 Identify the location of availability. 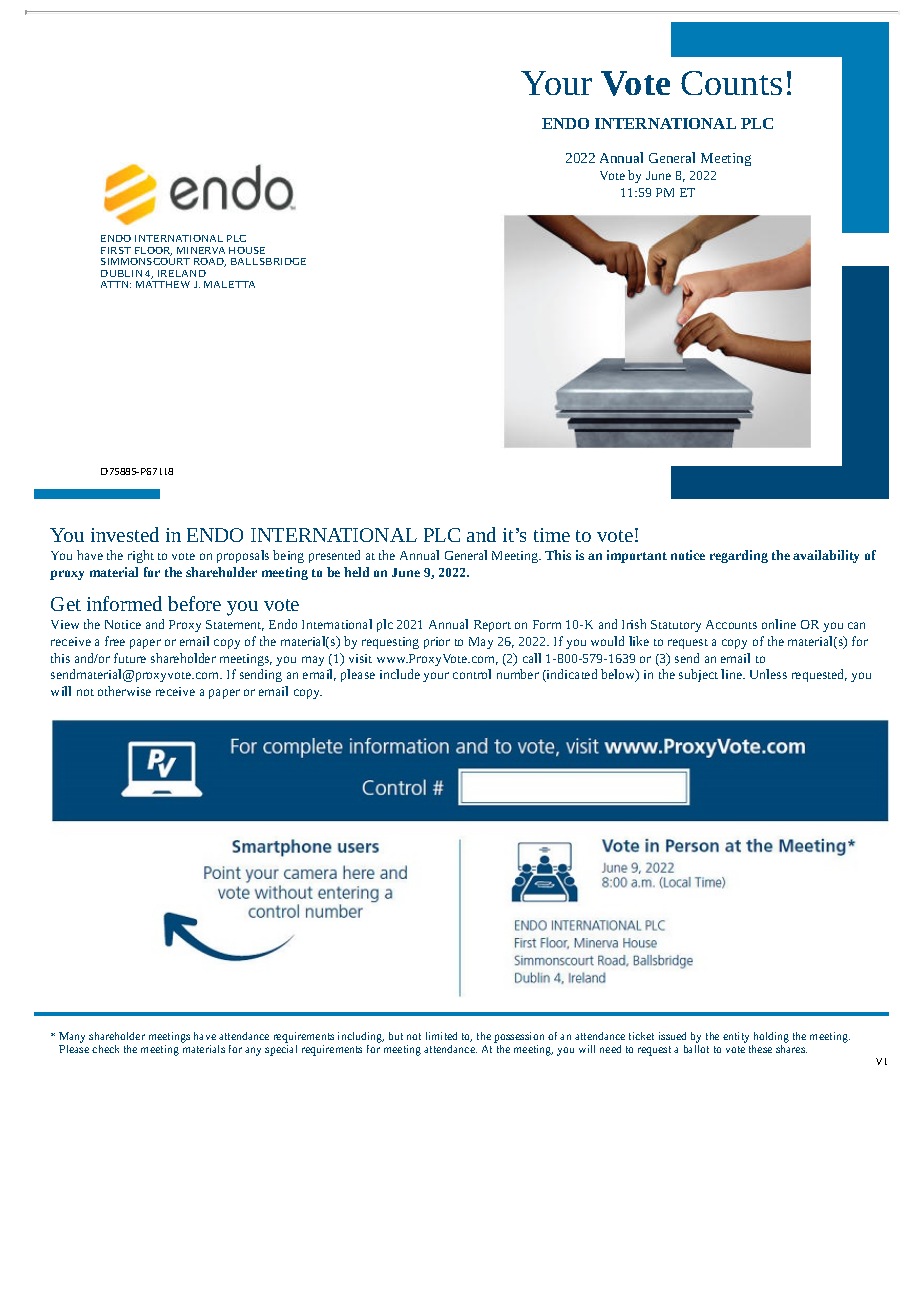
(826, 556).
